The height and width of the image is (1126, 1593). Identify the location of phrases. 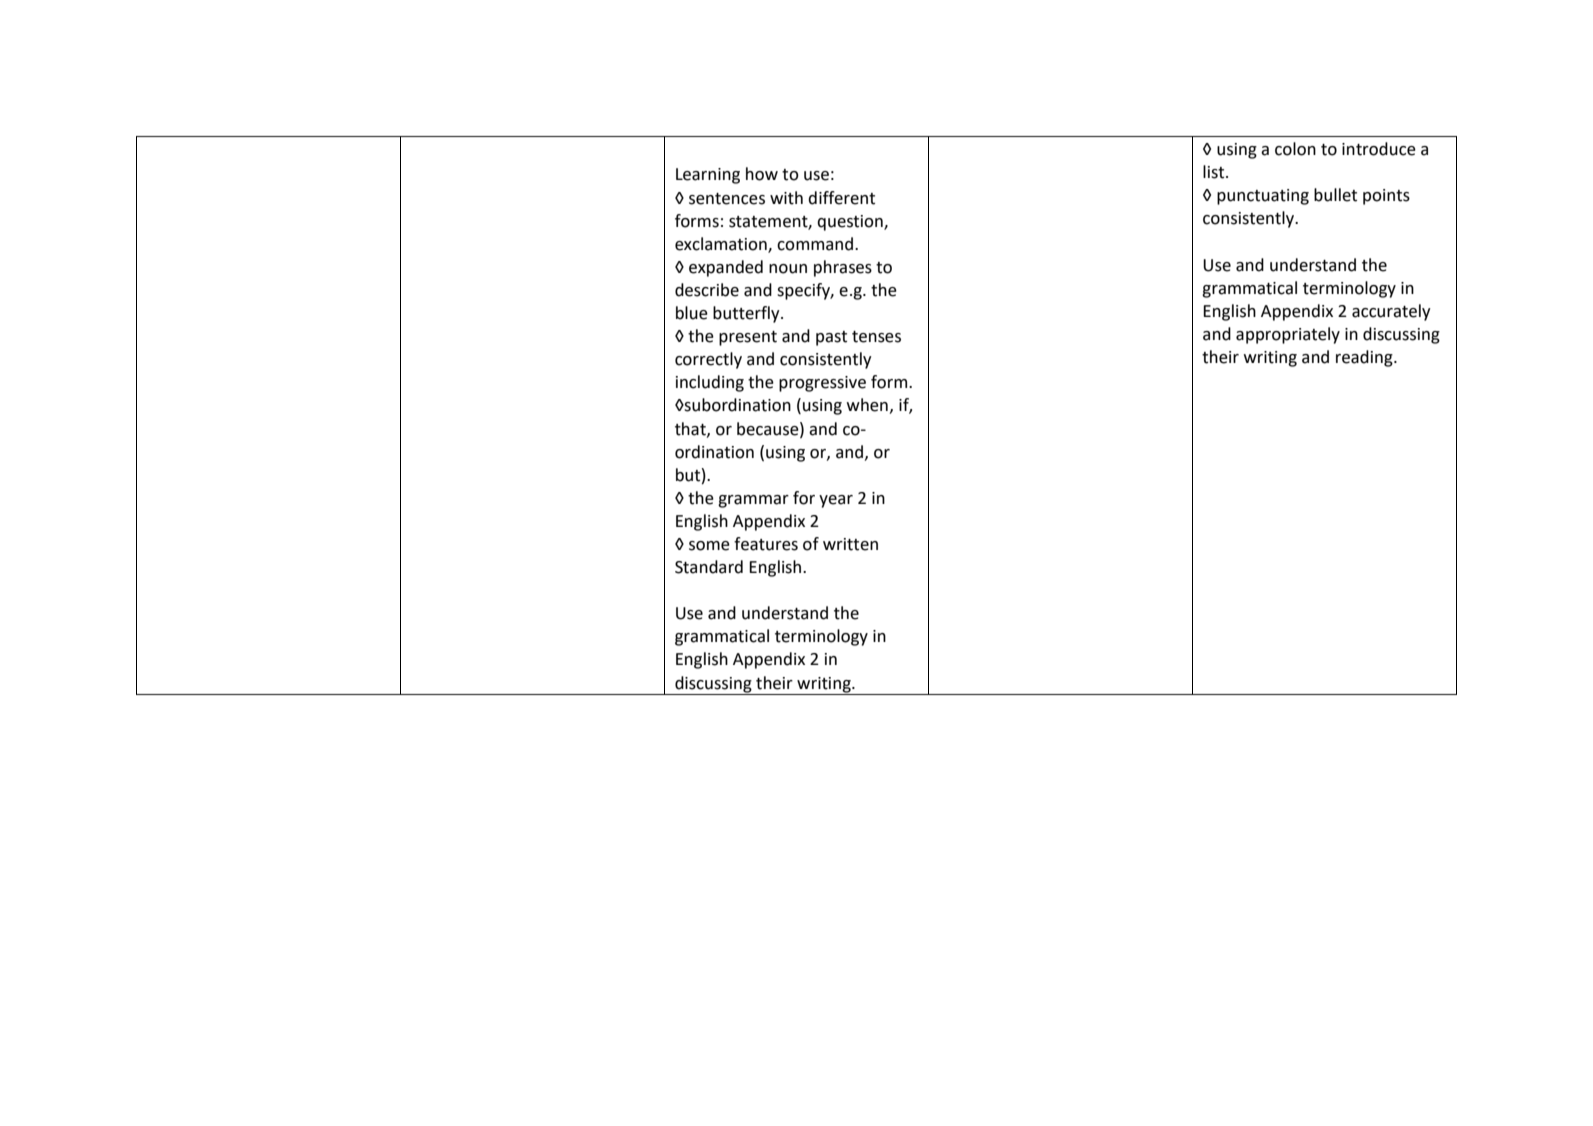
(843, 268).
